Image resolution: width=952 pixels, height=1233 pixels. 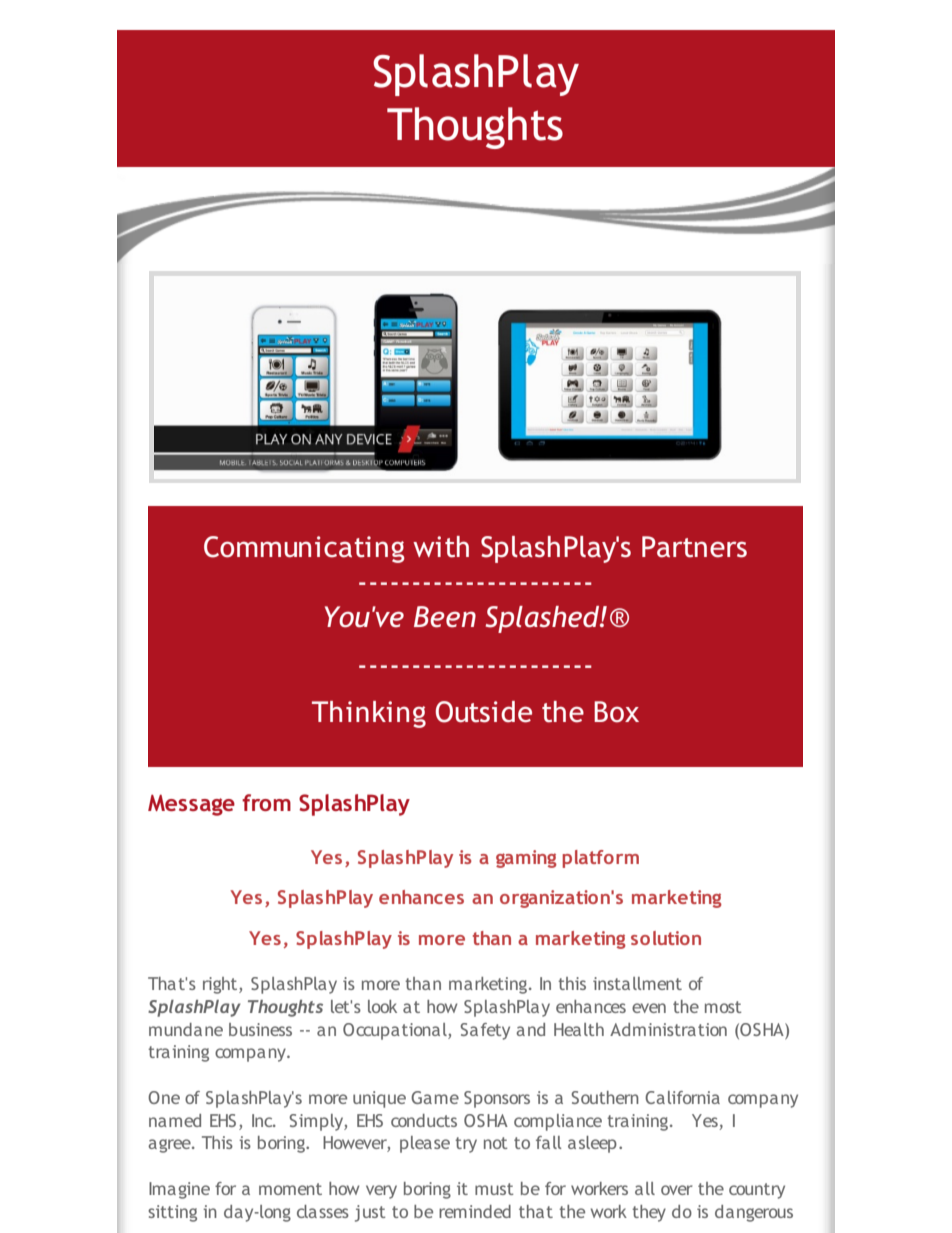 I want to click on Safety, so click(x=485, y=1031).
